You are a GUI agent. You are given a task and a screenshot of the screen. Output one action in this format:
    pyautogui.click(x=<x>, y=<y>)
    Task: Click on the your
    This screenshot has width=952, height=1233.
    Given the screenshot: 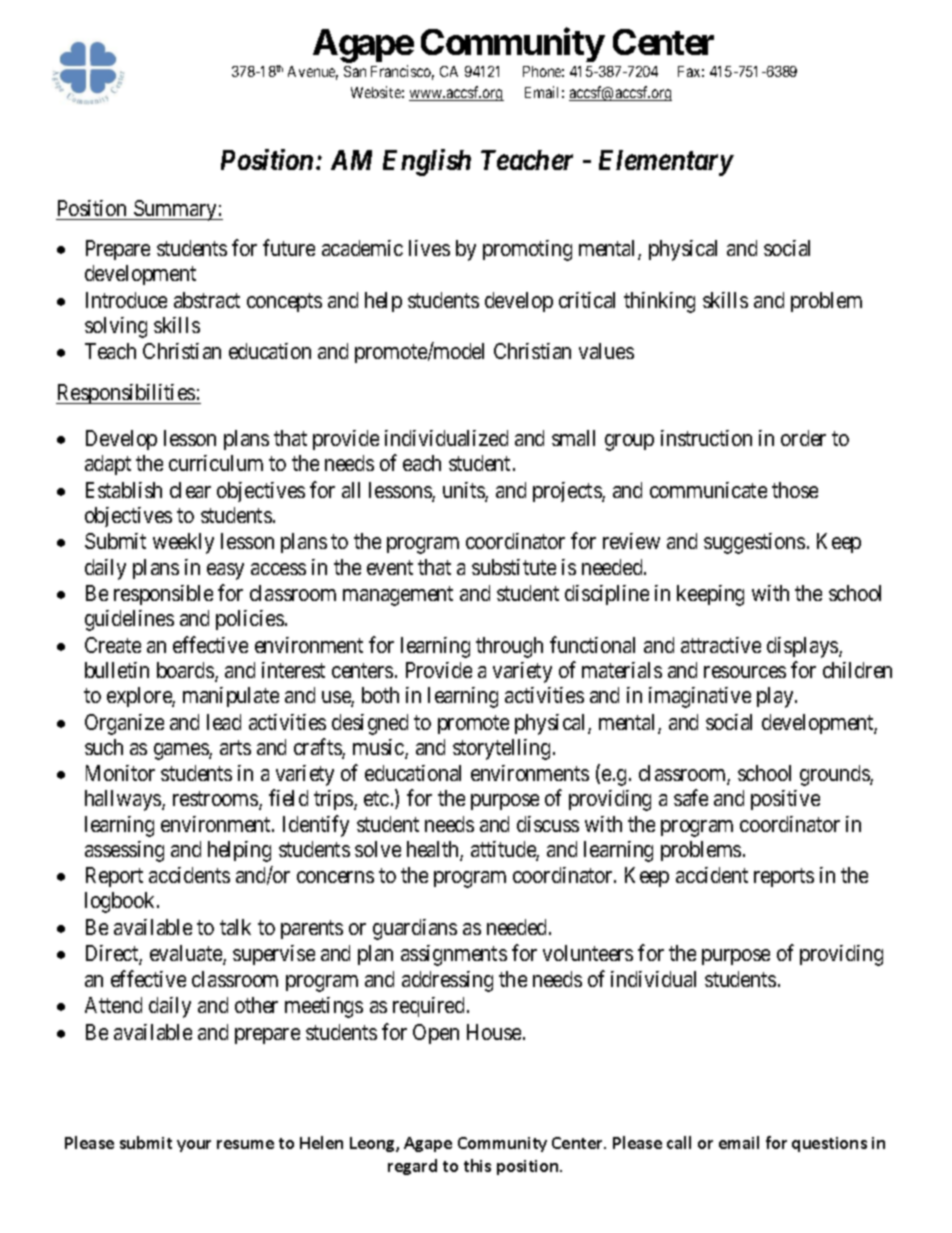 What is the action you would take?
    pyautogui.click(x=194, y=1146)
